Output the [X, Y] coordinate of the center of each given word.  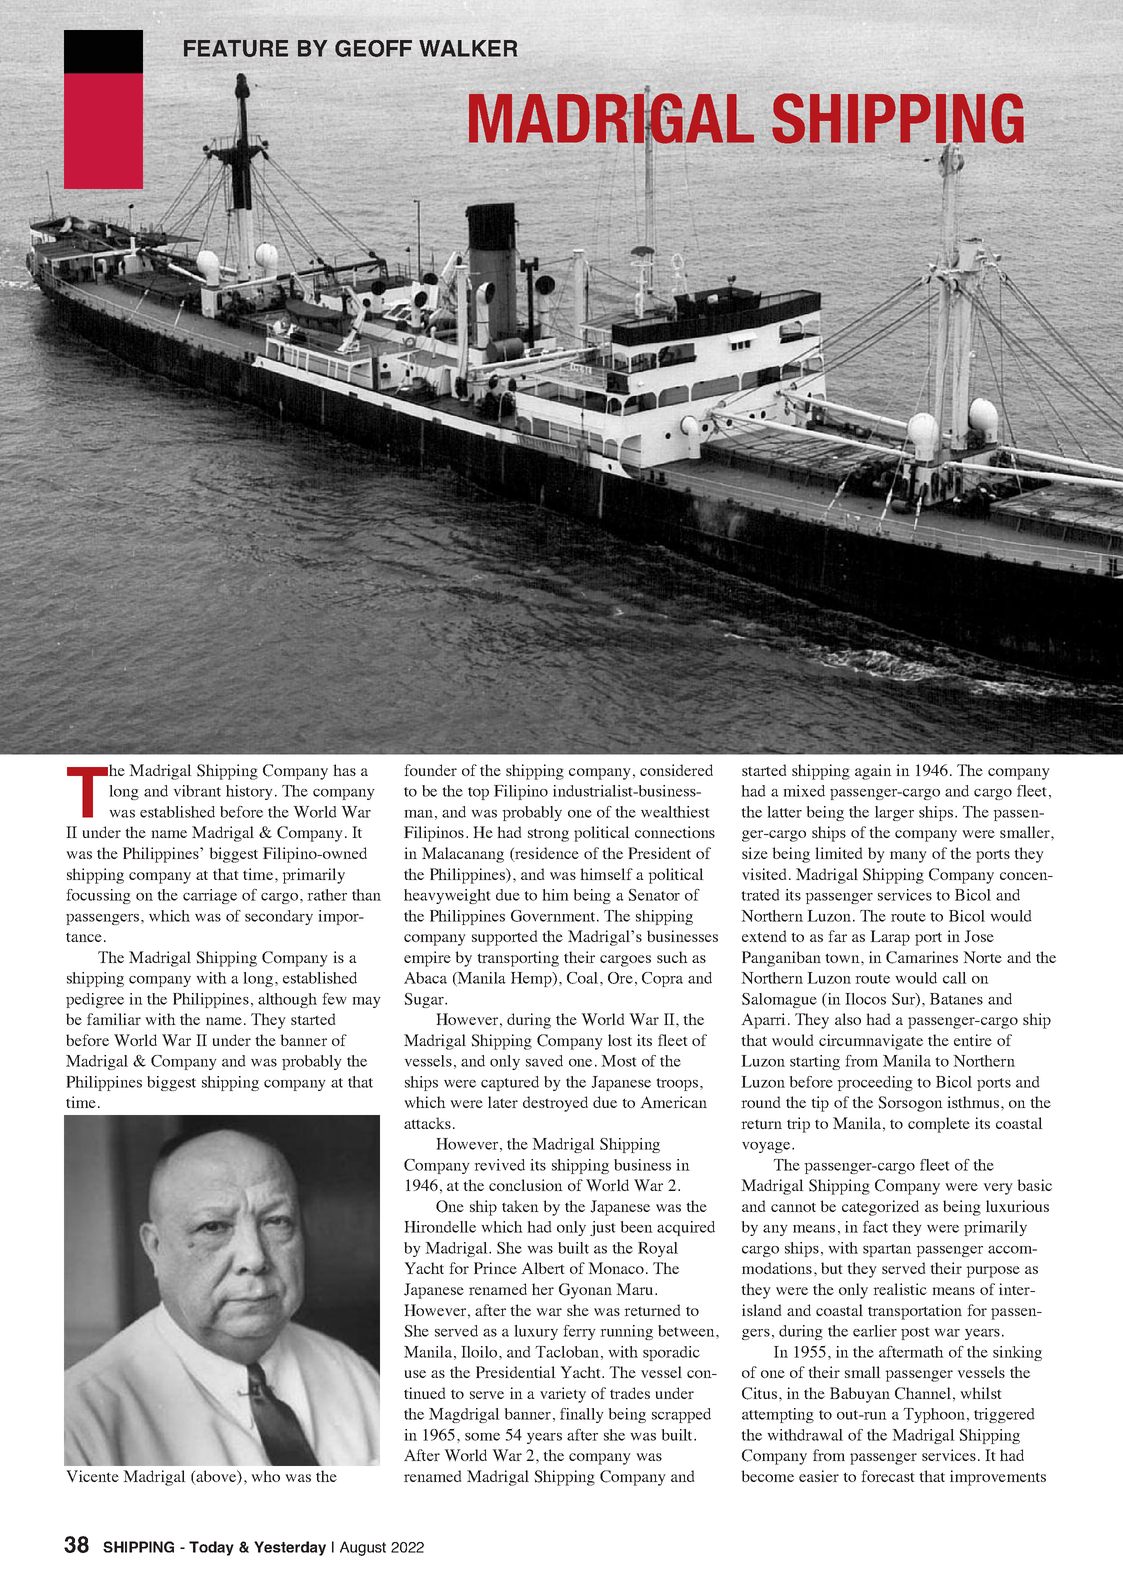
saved [544, 1061]
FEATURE [236, 48]
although [287, 1000]
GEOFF [373, 48]
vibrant [197, 791]
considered [676, 770]
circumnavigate [871, 1042]
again [873, 772]
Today [211, 1548]
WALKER [468, 48]
